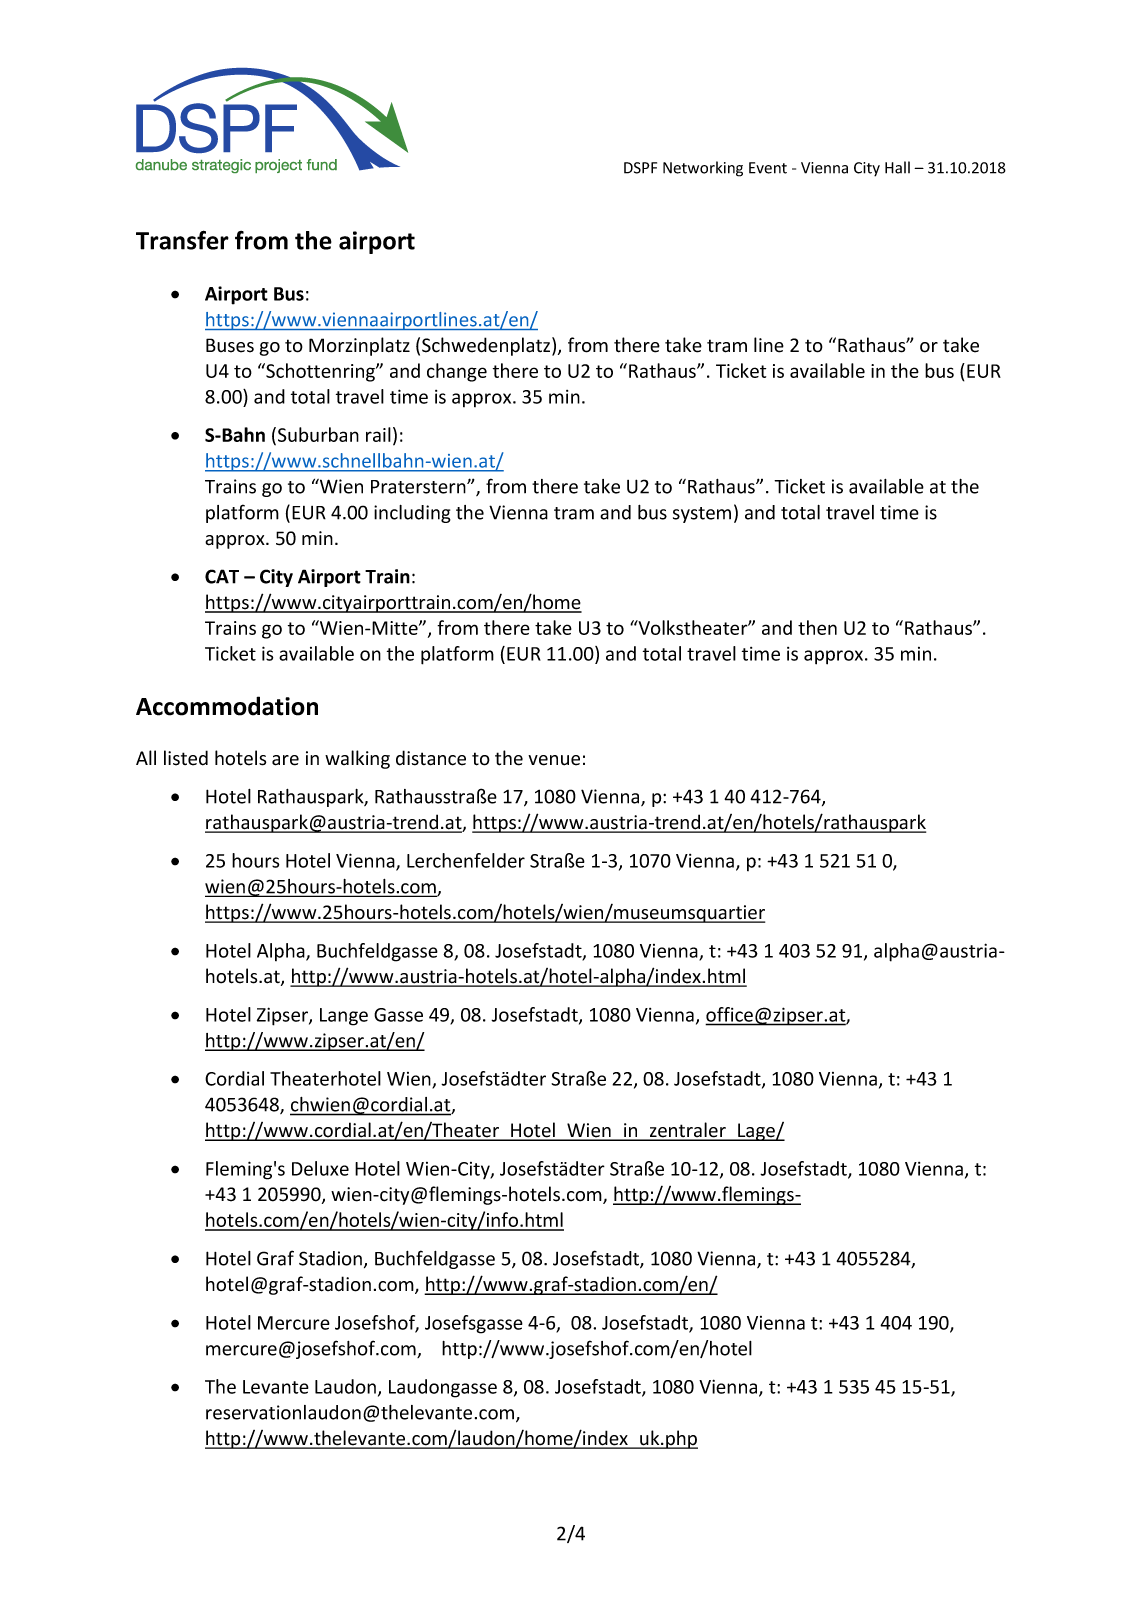  Describe the element at coordinates (227, 706) in the screenshot. I see `Accommodation` at that location.
